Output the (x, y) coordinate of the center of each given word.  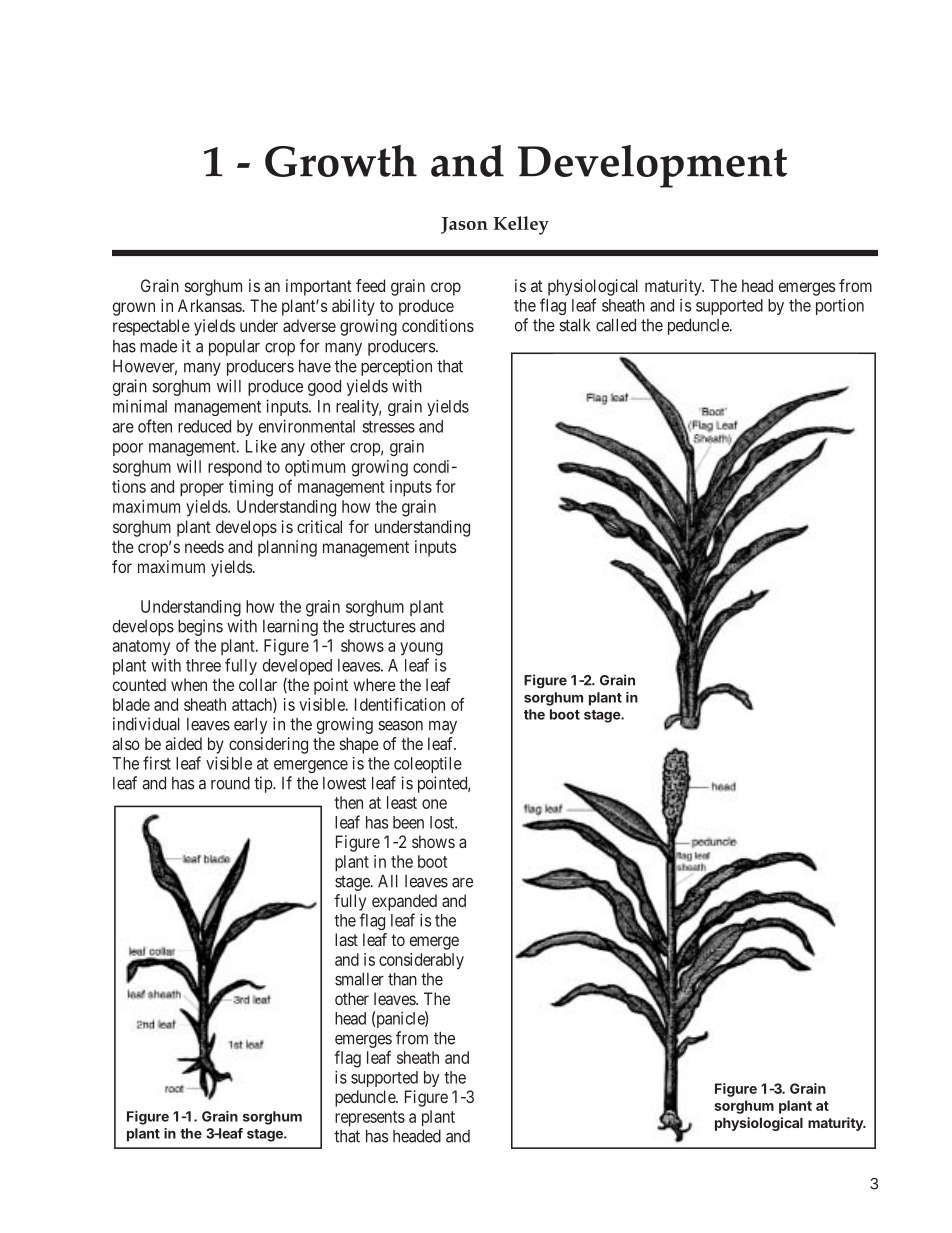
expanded (404, 902)
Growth (341, 161)
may (443, 727)
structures (382, 626)
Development (652, 166)
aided (183, 743)
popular (234, 348)
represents (370, 1119)
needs (204, 546)
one (434, 804)
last (346, 939)
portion (840, 306)
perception (396, 367)
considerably (421, 961)
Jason (464, 225)
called (616, 325)
